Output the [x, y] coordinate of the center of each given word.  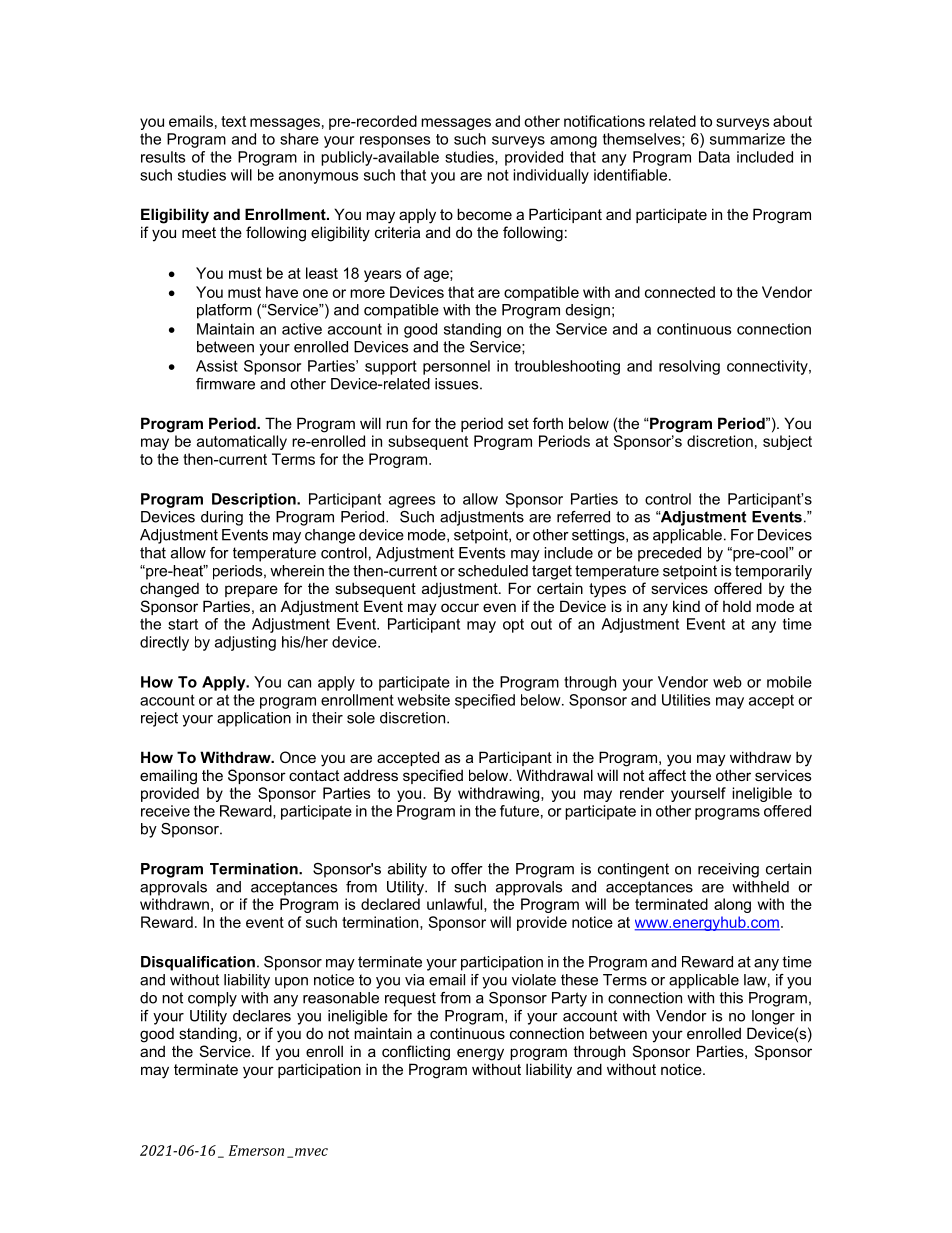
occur [460, 607]
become [484, 214]
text [233, 121]
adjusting [245, 643]
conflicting [416, 1053]
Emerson [256, 1150]
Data [714, 157]
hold [737, 606]
